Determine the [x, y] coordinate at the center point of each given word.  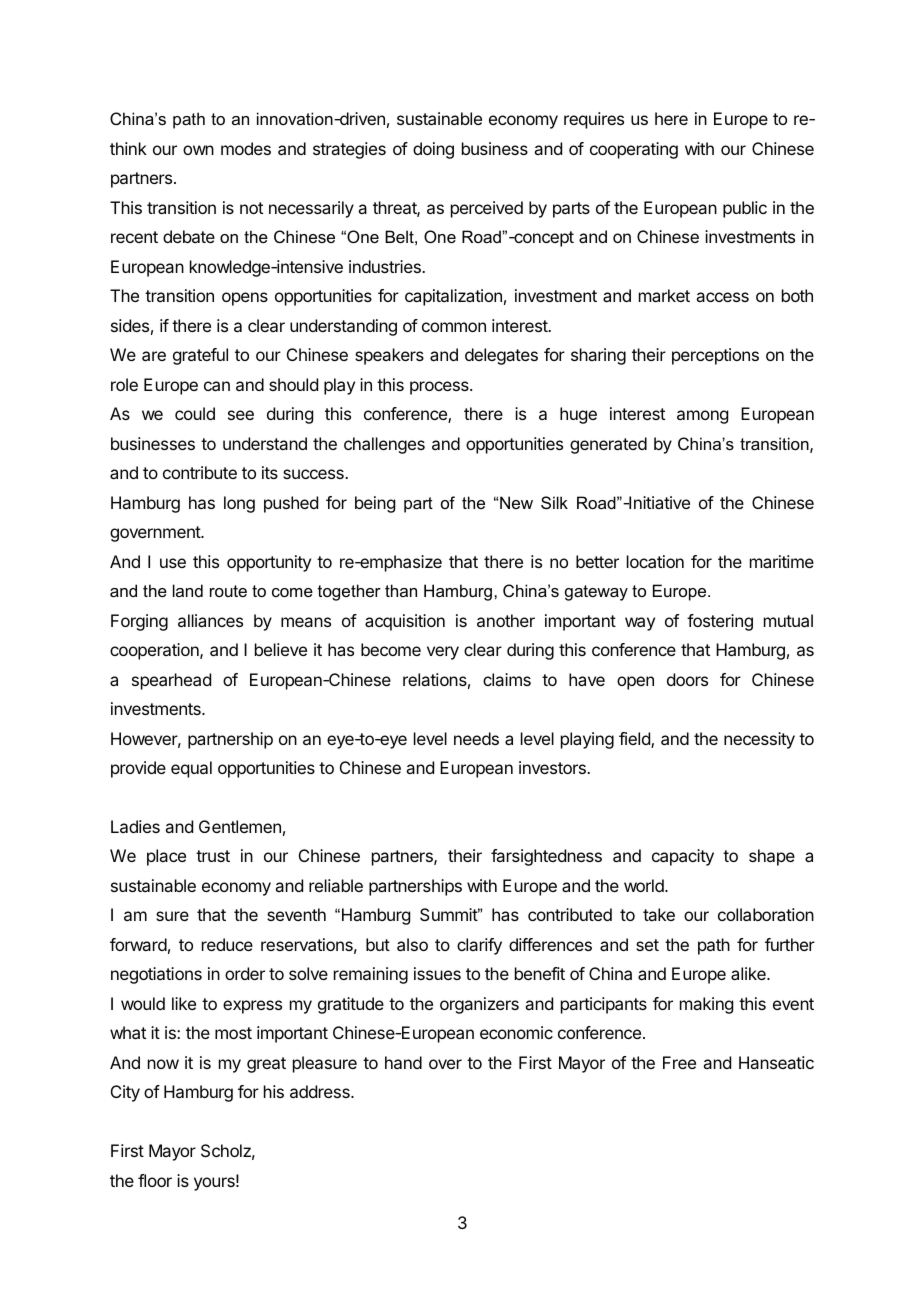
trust [213, 856]
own [198, 150]
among [702, 417]
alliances [210, 620]
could [195, 413]
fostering [720, 622]
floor [155, 1180]
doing [433, 150]
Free [679, 1062]
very [443, 653]
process [440, 388]
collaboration [766, 914]
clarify [479, 946]
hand [403, 1062]
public [745, 209]
